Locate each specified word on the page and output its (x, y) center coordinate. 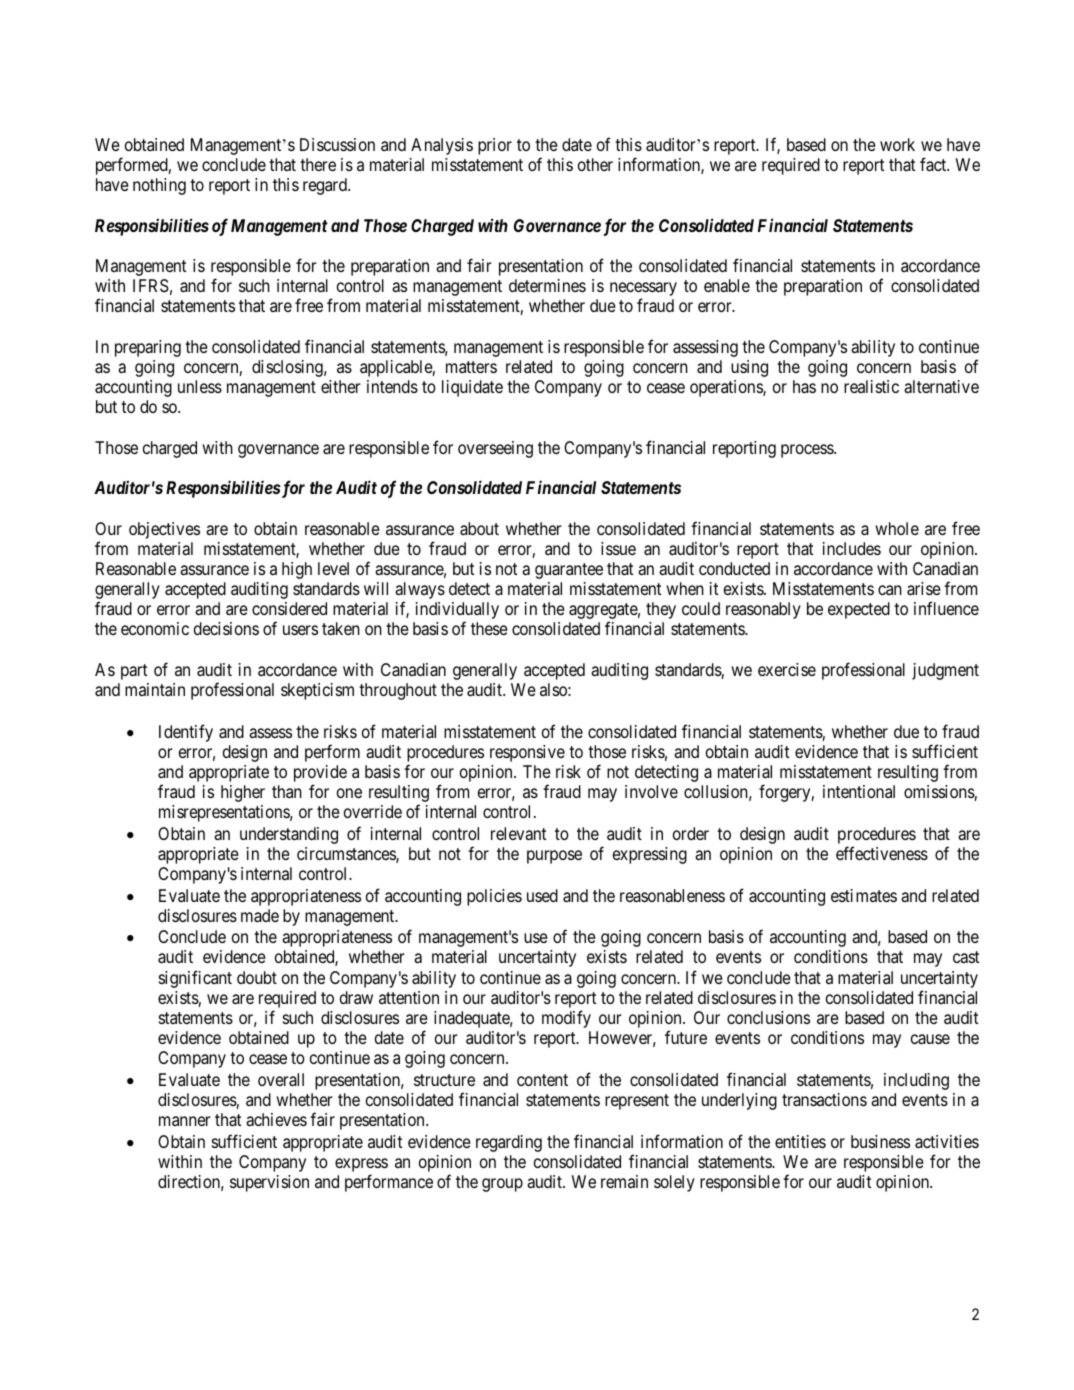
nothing (159, 186)
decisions (226, 628)
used (542, 895)
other (595, 164)
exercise (787, 669)
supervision (269, 1183)
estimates (864, 895)
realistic (871, 386)
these (489, 628)
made (260, 915)
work (897, 144)
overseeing (495, 449)
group (502, 1185)
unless (200, 386)
